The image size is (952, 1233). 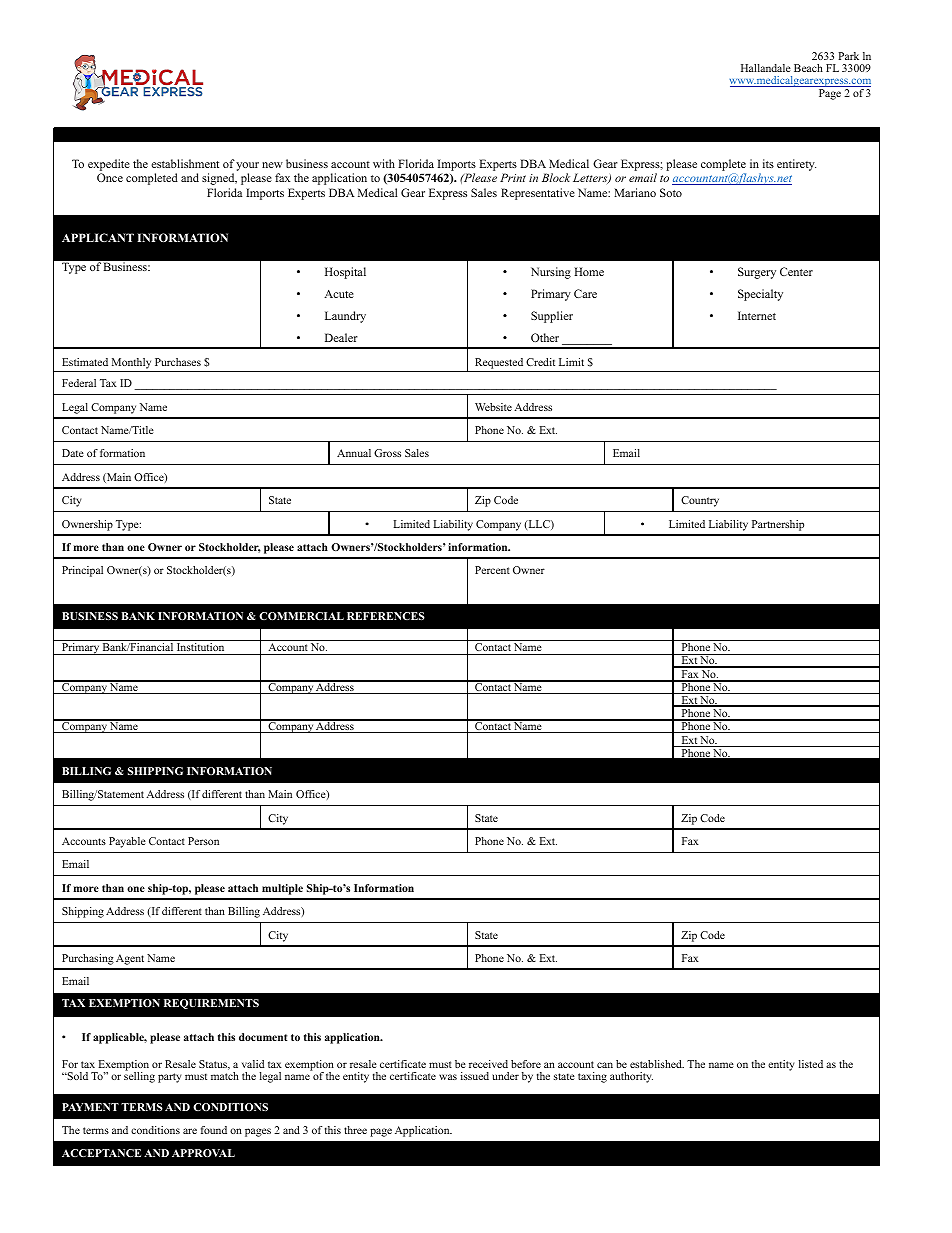 I want to click on Beach, so click(x=808, y=68).
